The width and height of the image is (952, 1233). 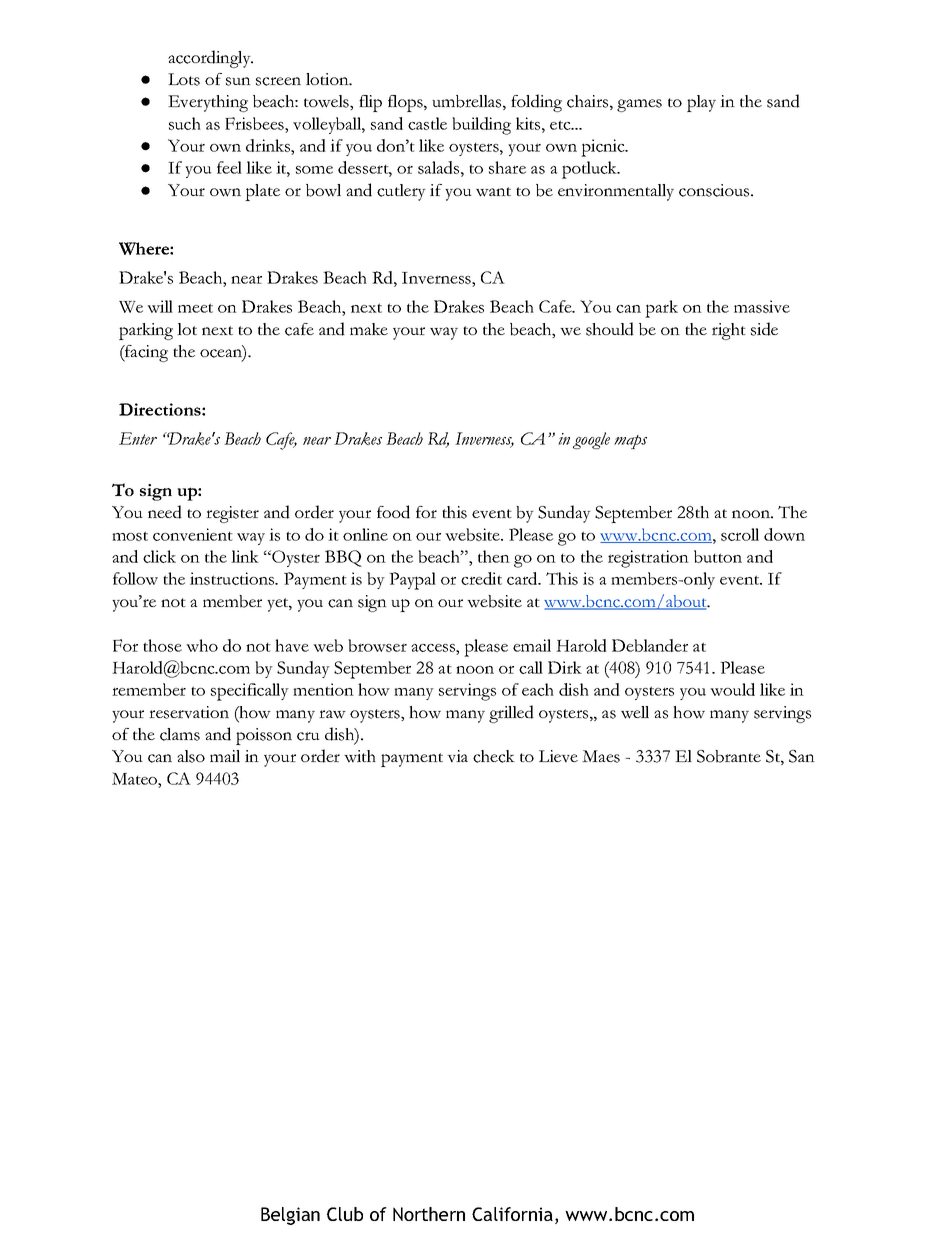 What do you see at coordinates (701, 103) in the image?
I see `play` at bounding box center [701, 103].
